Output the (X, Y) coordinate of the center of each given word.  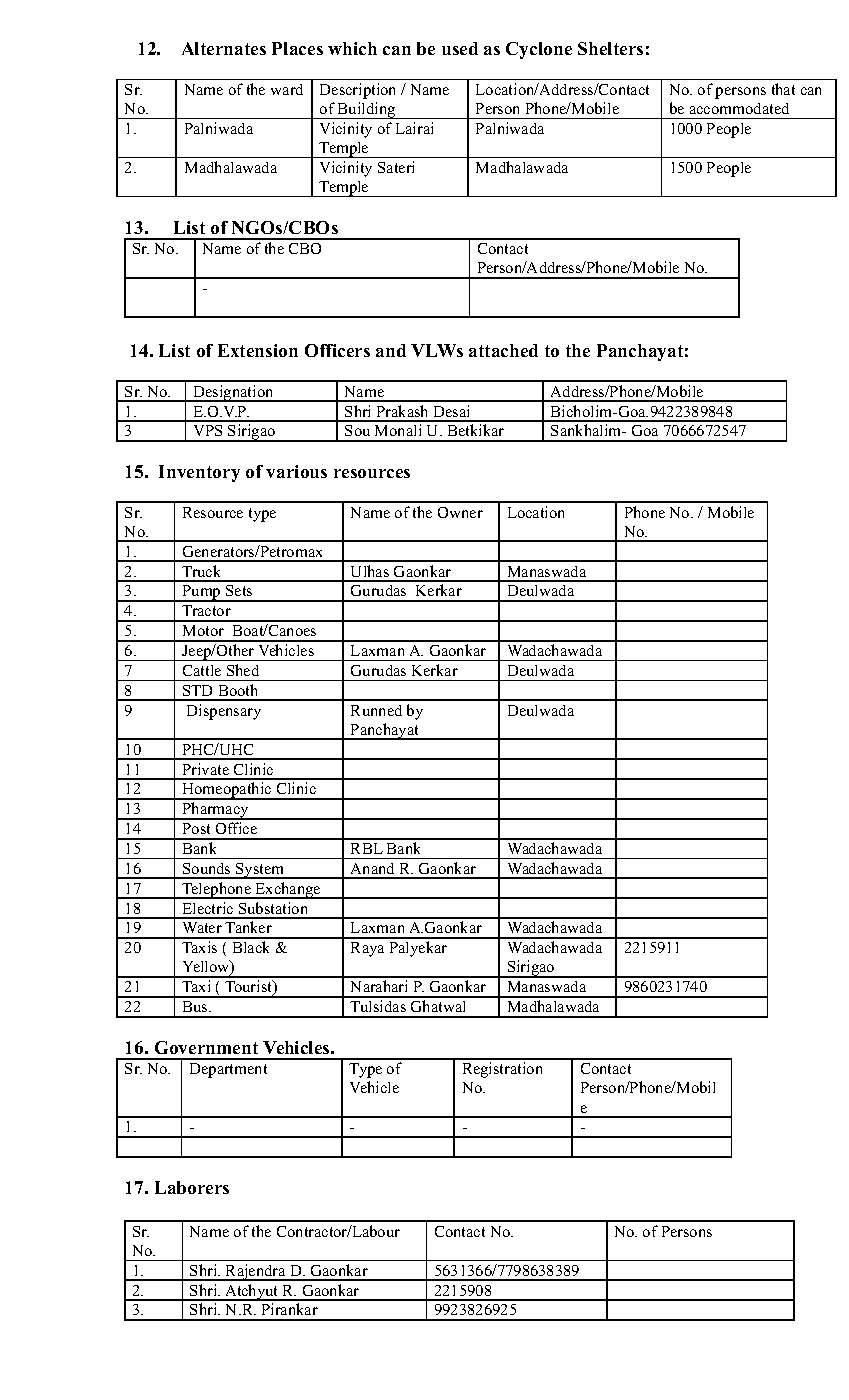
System (260, 871)
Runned (376, 710)
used (460, 48)
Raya (367, 949)
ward (287, 89)
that (783, 89)
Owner (460, 512)
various (296, 471)
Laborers (192, 1187)
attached (503, 350)
